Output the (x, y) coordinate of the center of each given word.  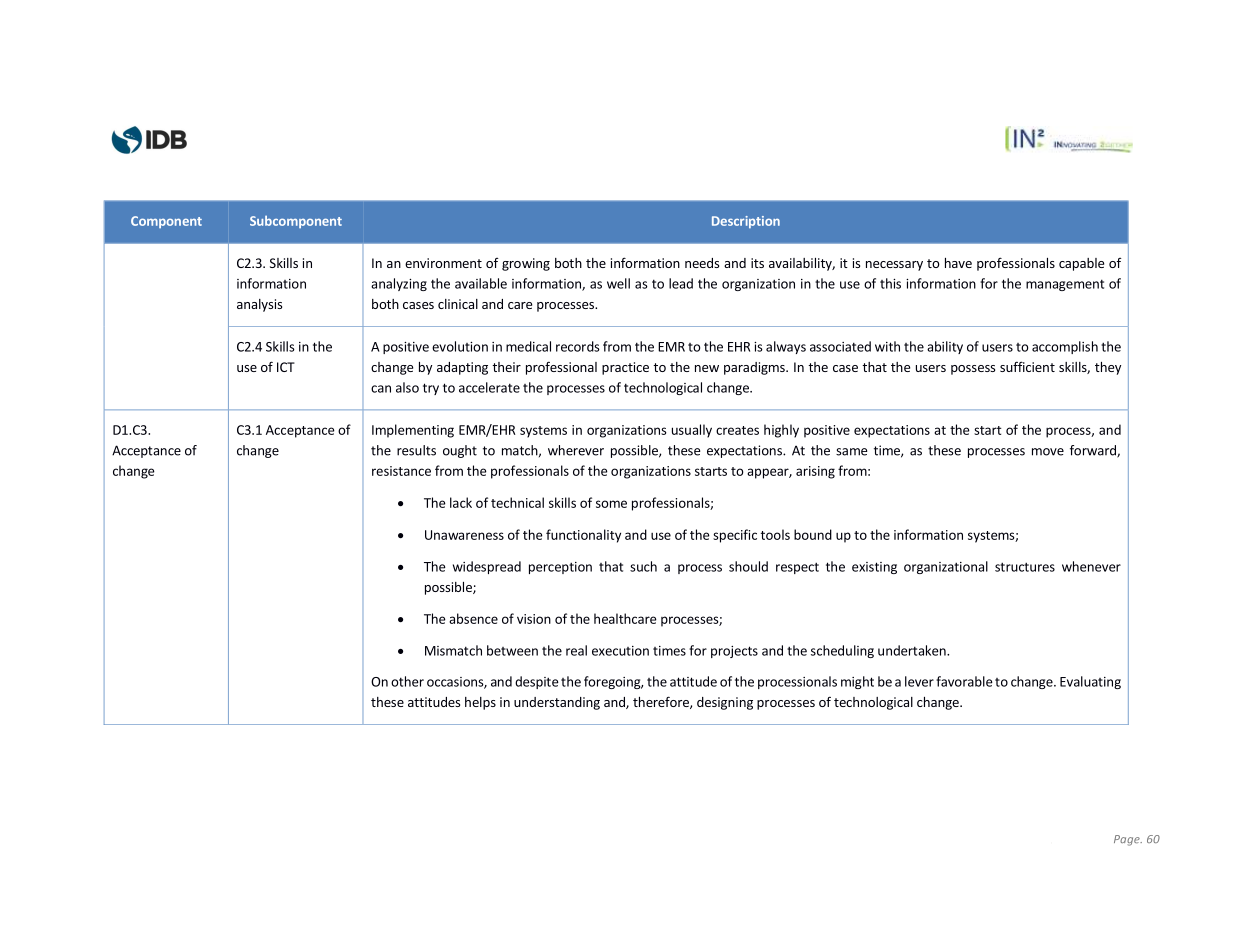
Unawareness (464, 535)
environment (443, 263)
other (407, 681)
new (707, 368)
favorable (964, 681)
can (381, 389)
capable (1081, 264)
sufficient (1027, 366)
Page (1128, 840)
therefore (662, 702)
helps (480, 703)
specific (735, 536)
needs (702, 263)
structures (1025, 567)
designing (725, 703)
